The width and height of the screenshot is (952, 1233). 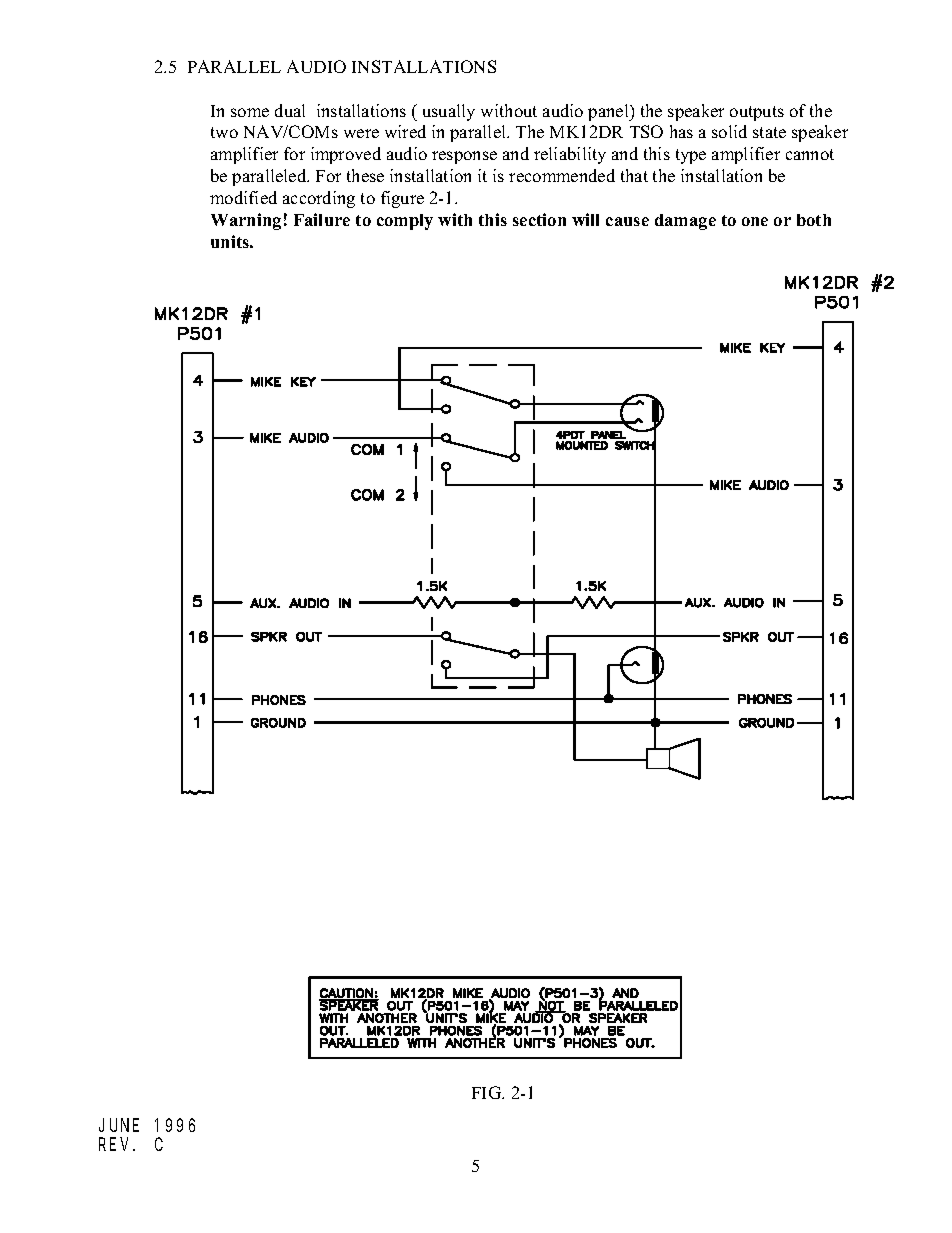 What do you see at coordinates (449, 112) in the screenshot?
I see `usually` at bounding box center [449, 112].
